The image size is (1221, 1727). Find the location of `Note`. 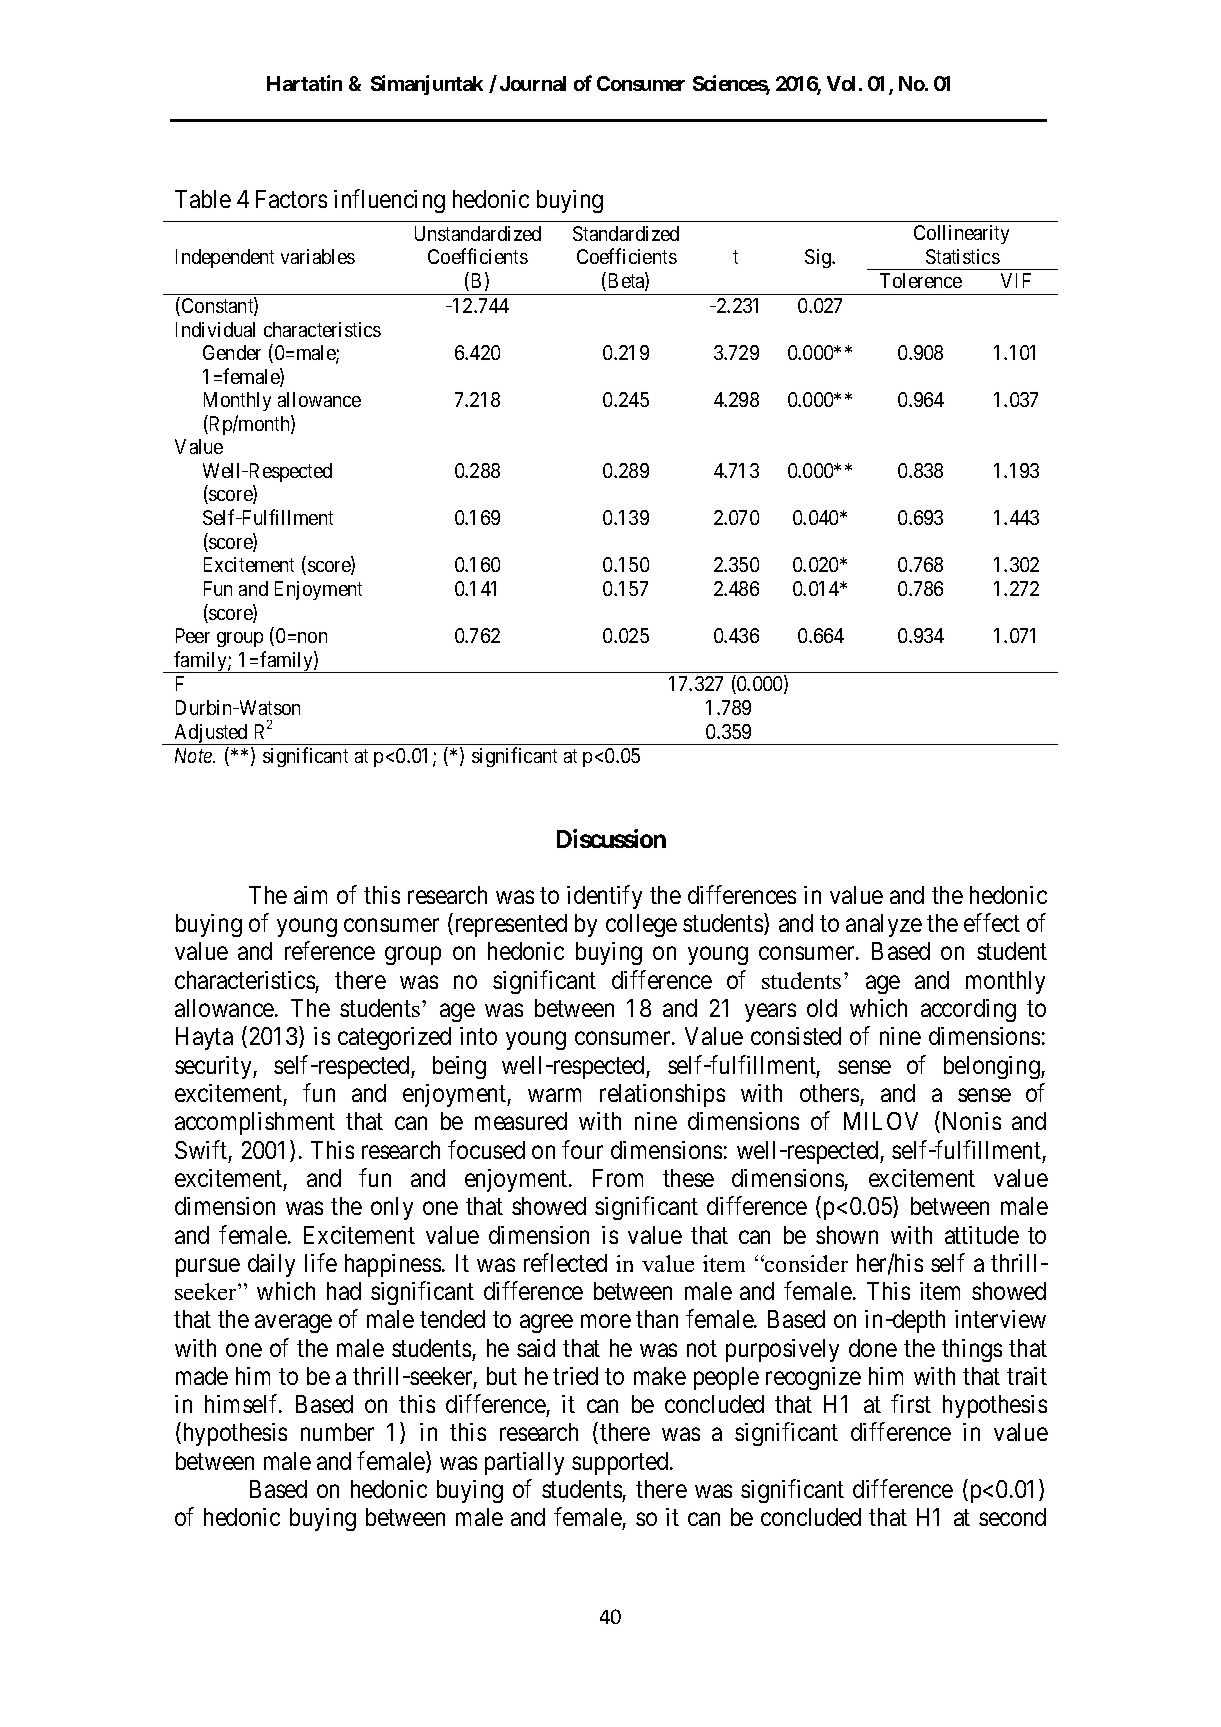

Note is located at coordinates (195, 755).
